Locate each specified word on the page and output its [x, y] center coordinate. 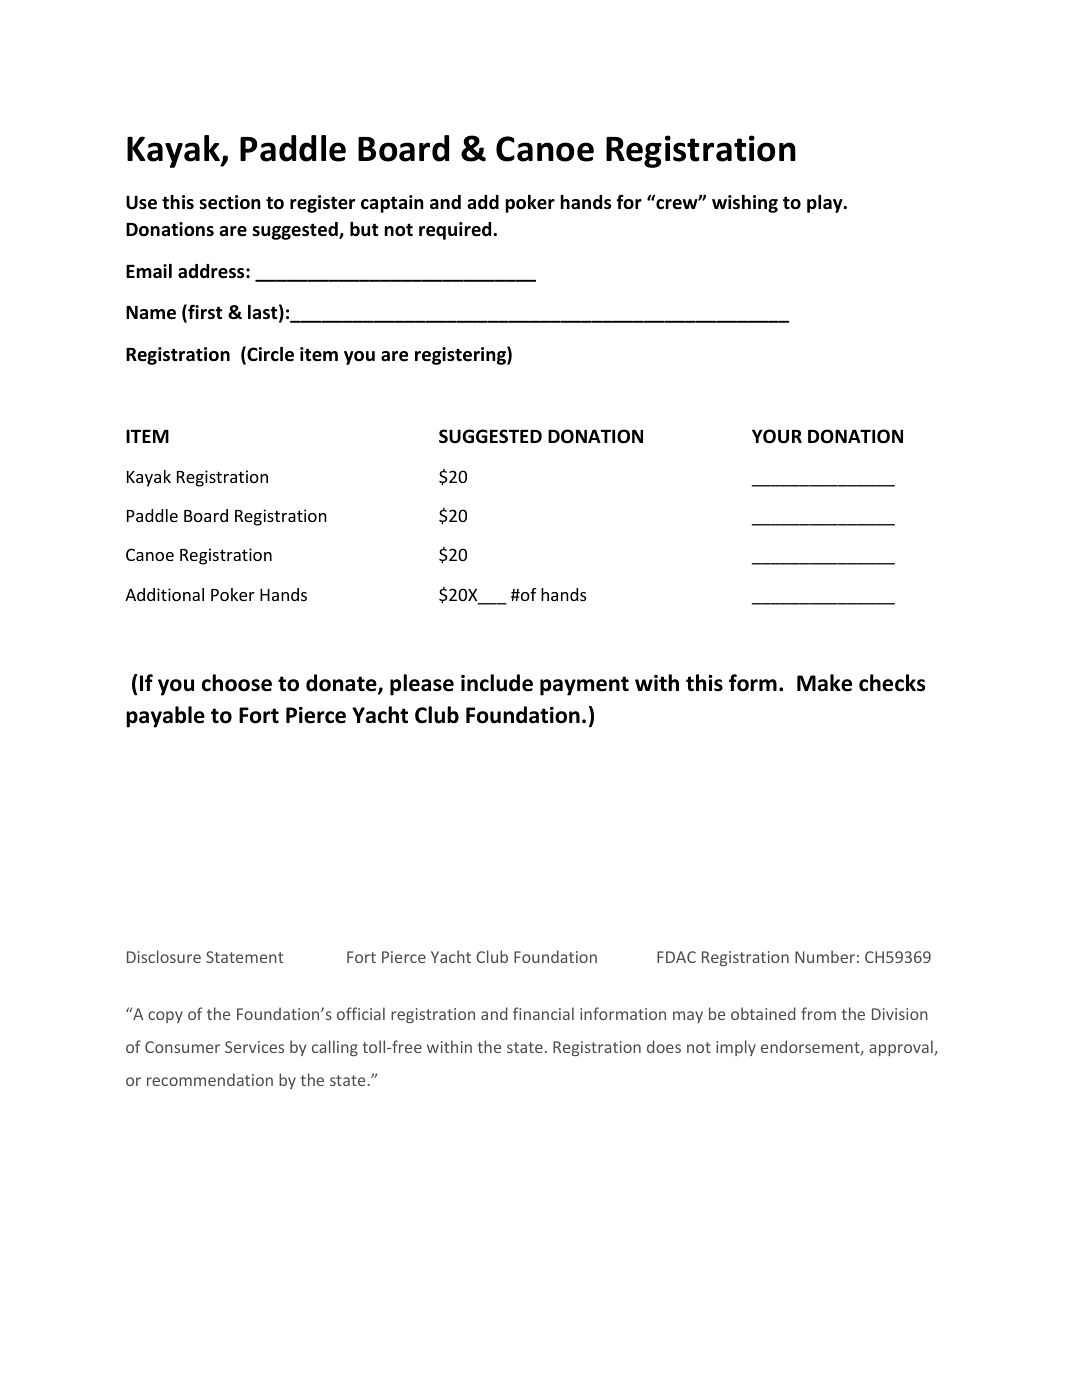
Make [824, 683]
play [826, 204]
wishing [745, 204]
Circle [269, 355]
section [230, 202]
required [456, 231]
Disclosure [164, 956]
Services [254, 1047]
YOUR [777, 436]
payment [584, 686]
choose [237, 683]
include [497, 683]
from [818, 1013]
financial [543, 1013]
